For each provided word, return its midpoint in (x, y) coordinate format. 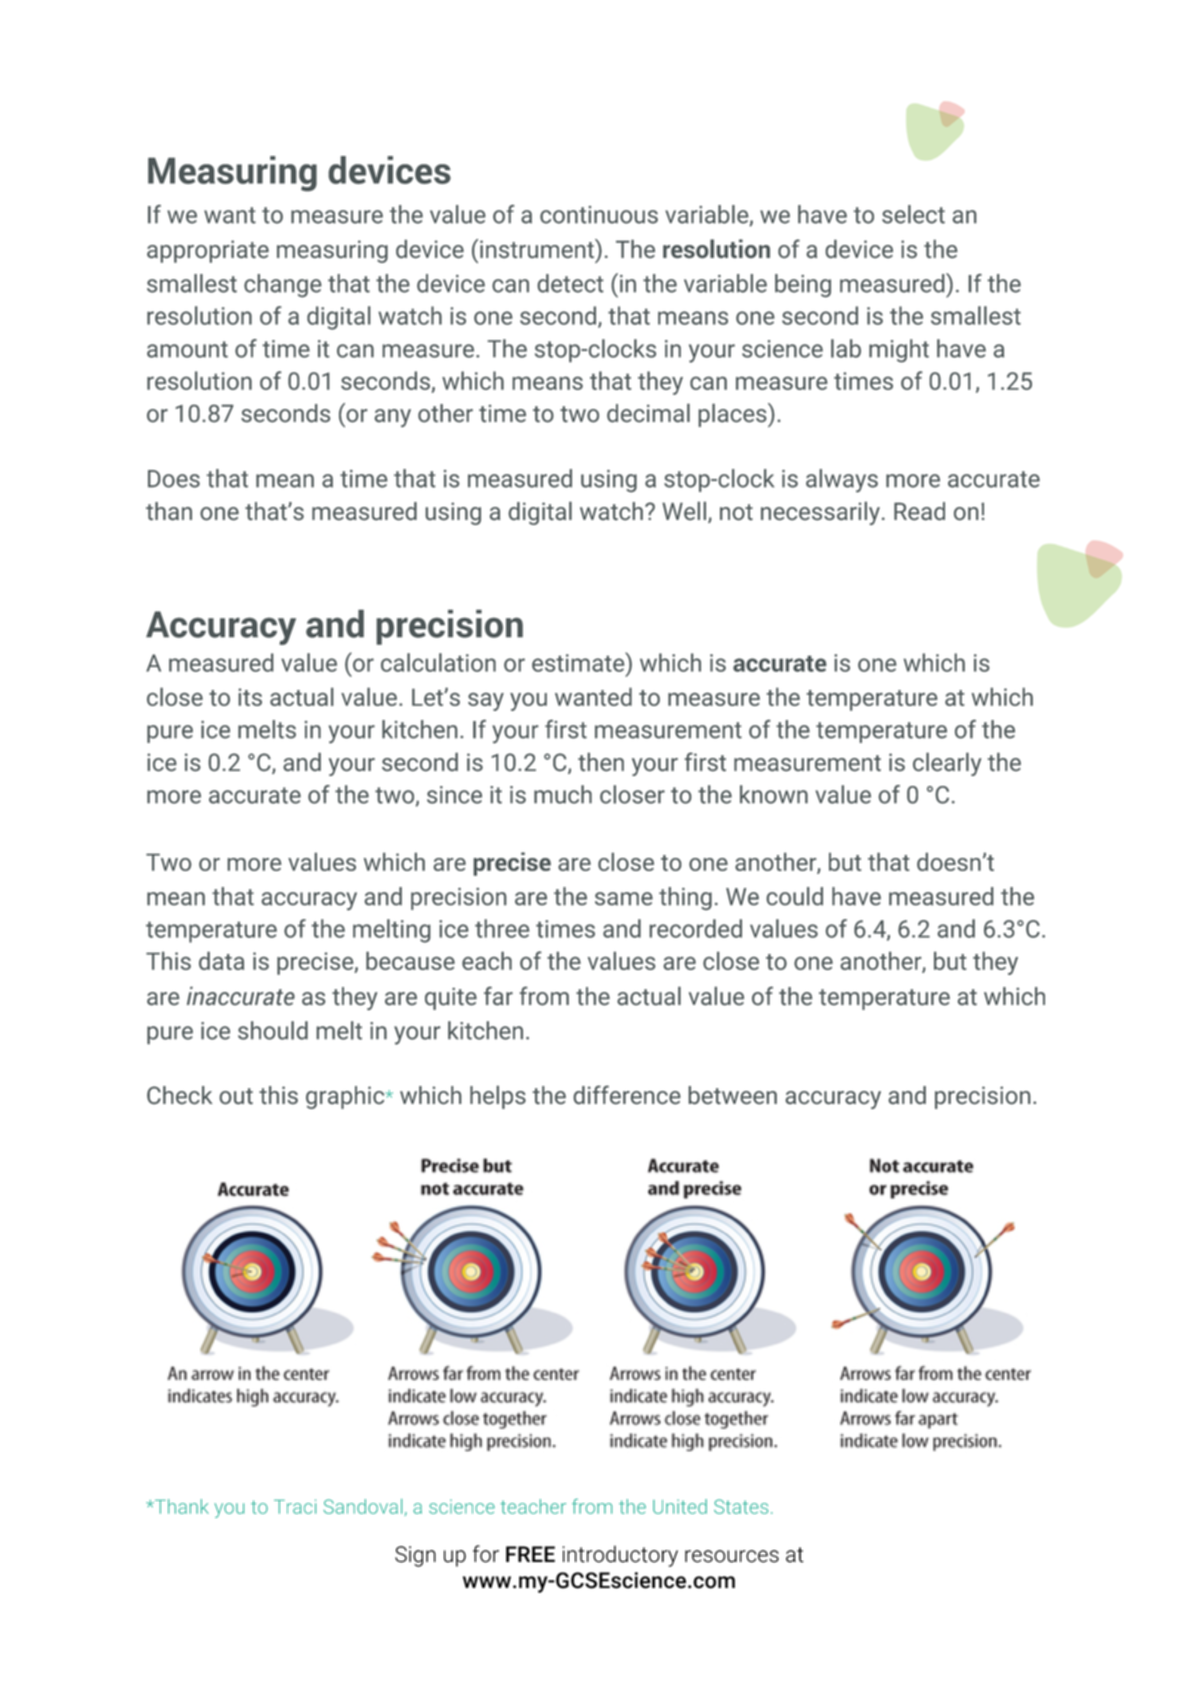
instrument (538, 248)
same (624, 899)
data (221, 960)
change (282, 285)
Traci (295, 1506)
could (795, 896)
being (803, 285)
